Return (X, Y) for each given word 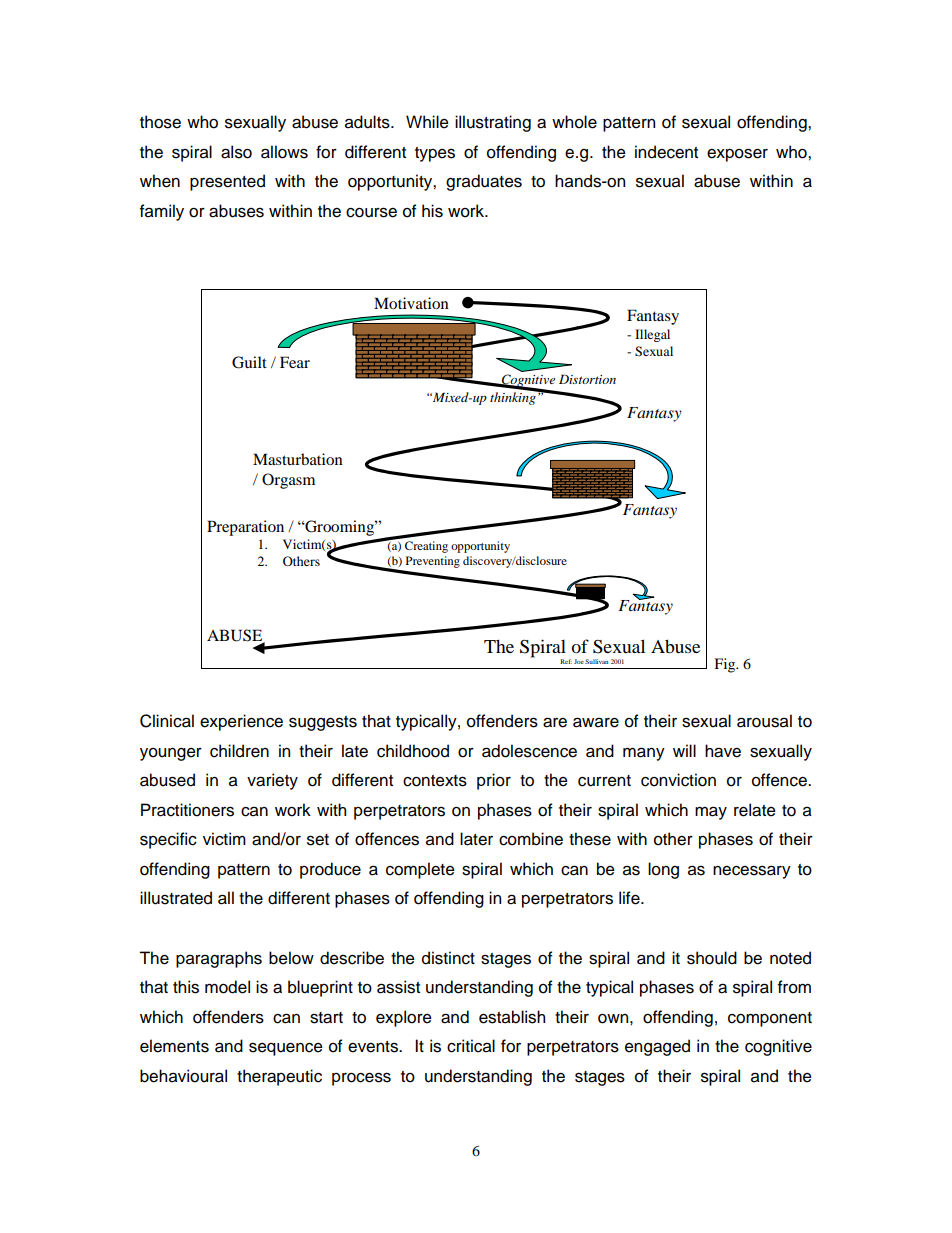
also (236, 152)
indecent (666, 152)
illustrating (493, 123)
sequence (286, 1049)
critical (471, 1046)
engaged (657, 1047)
